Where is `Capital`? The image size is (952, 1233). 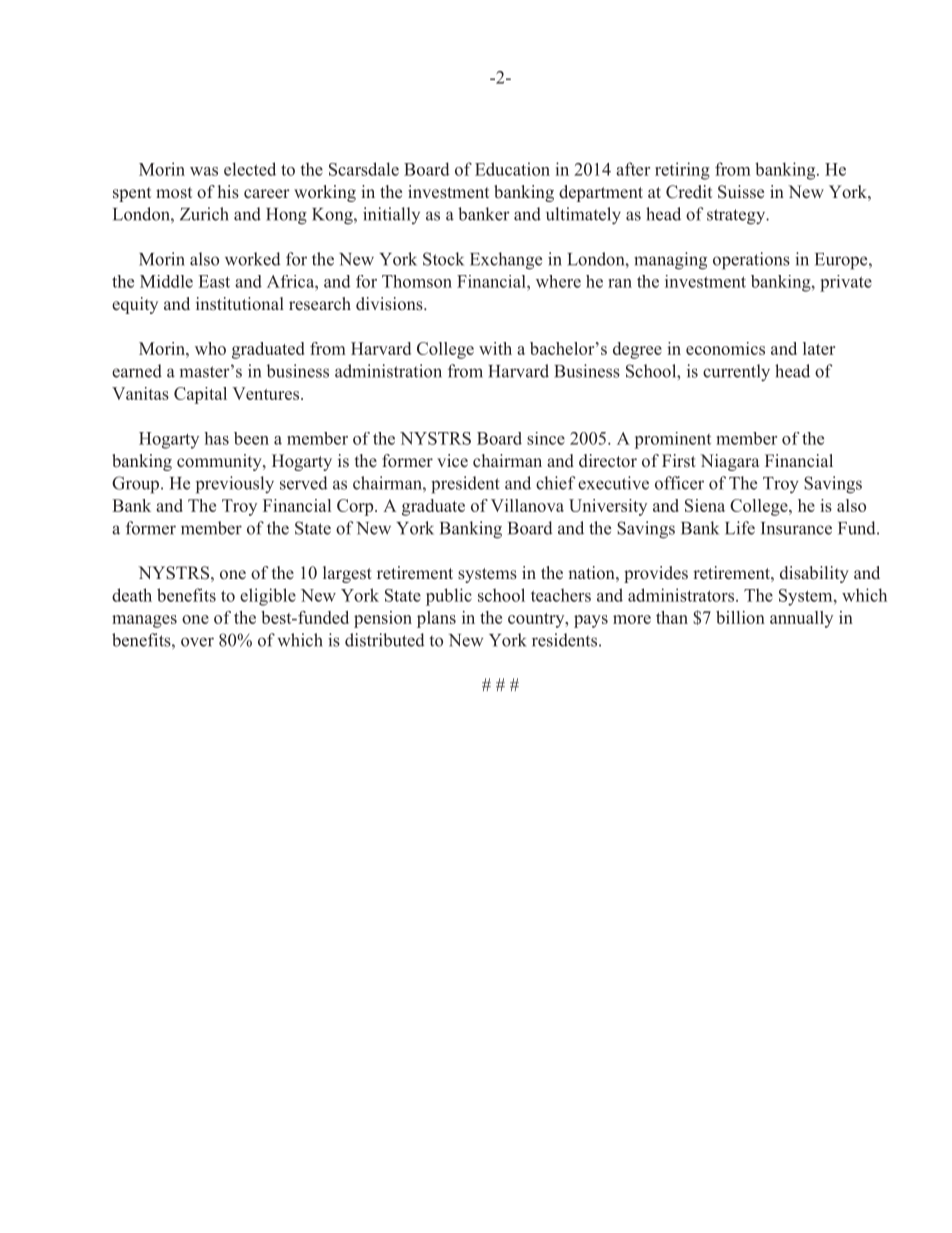 Capital is located at coordinates (200, 395).
